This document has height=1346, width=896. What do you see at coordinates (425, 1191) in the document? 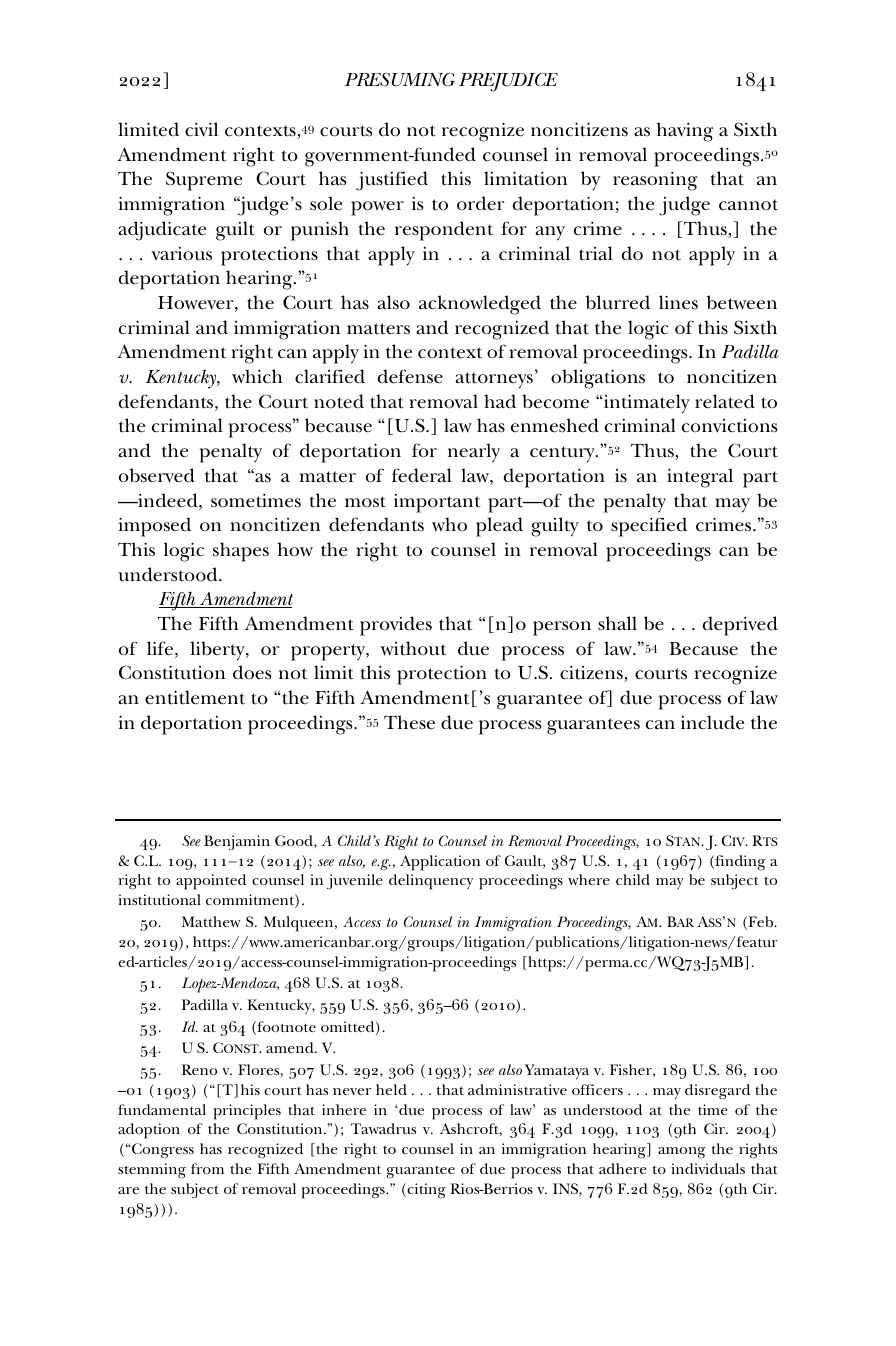
I see `citing` at bounding box center [425, 1191].
